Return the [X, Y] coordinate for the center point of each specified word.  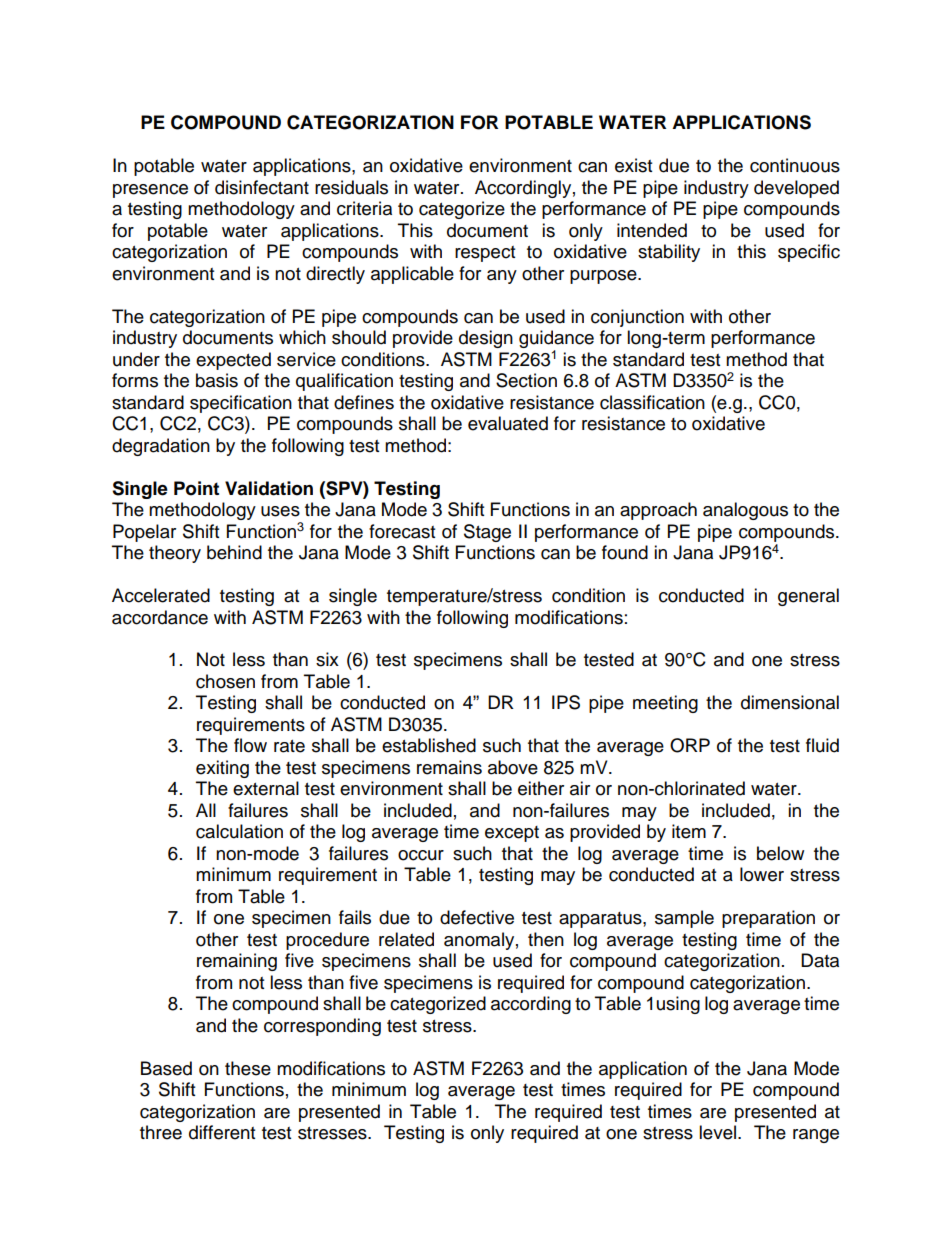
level [717, 1132]
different [222, 1132]
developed [796, 189]
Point [196, 488]
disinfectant [262, 187]
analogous [745, 511]
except [512, 834]
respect [485, 254]
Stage [487, 533]
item [689, 831]
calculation [239, 831]
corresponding [322, 1027]
